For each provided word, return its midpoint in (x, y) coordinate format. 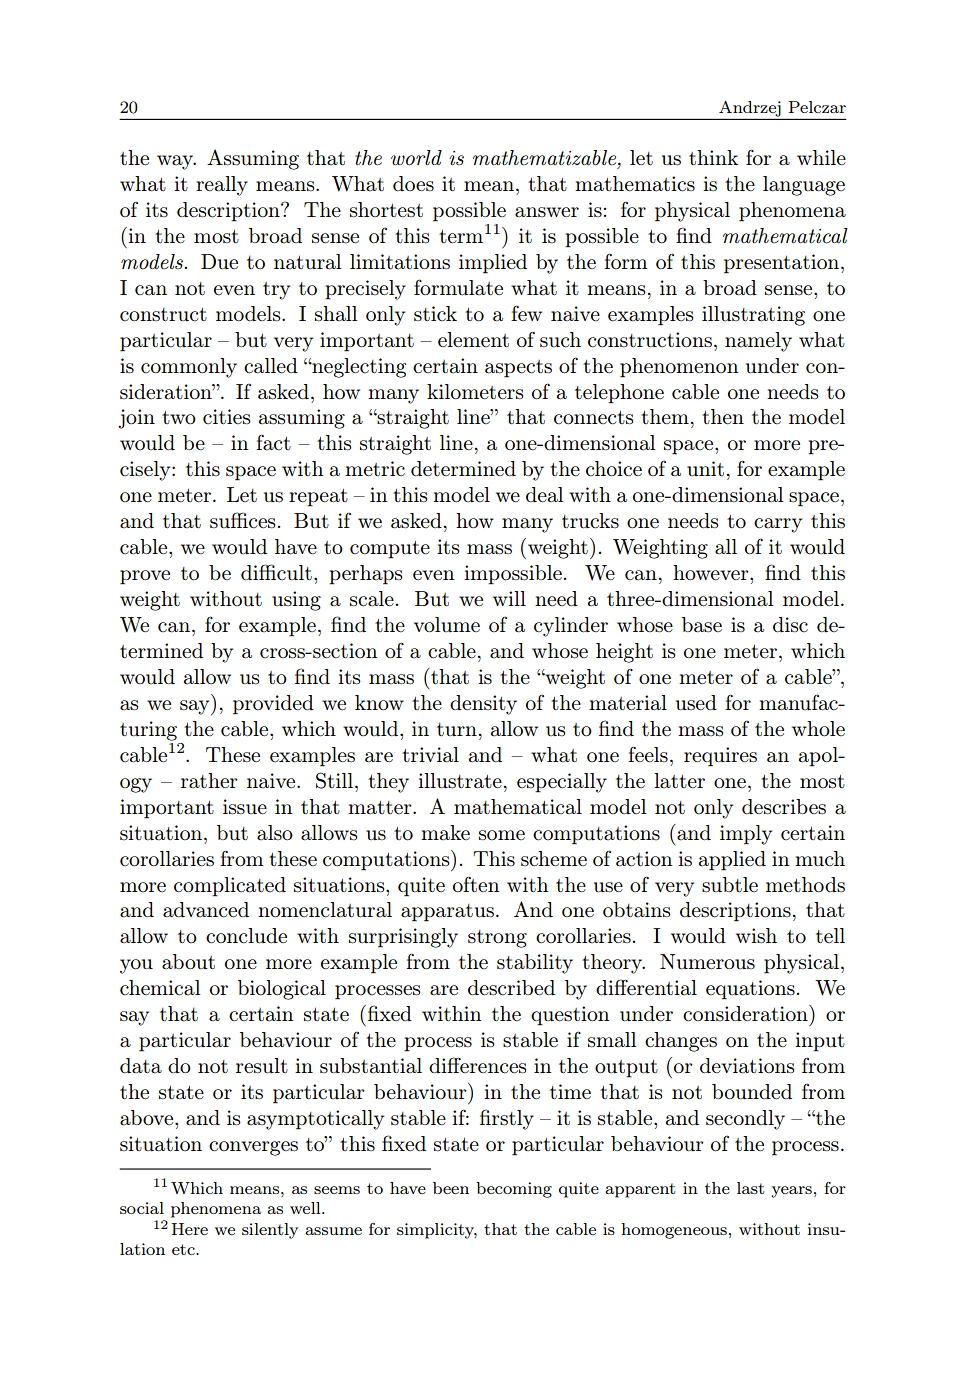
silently (270, 1231)
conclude (246, 936)
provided (273, 705)
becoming (514, 1190)
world (416, 158)
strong (497, 939)
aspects (518, 369)
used (696, 703)
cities (227, 417)
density (483, 705)
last (751, 1188)
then (723, 416)
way (176, 162)
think (713, 157)
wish (756, 936)
